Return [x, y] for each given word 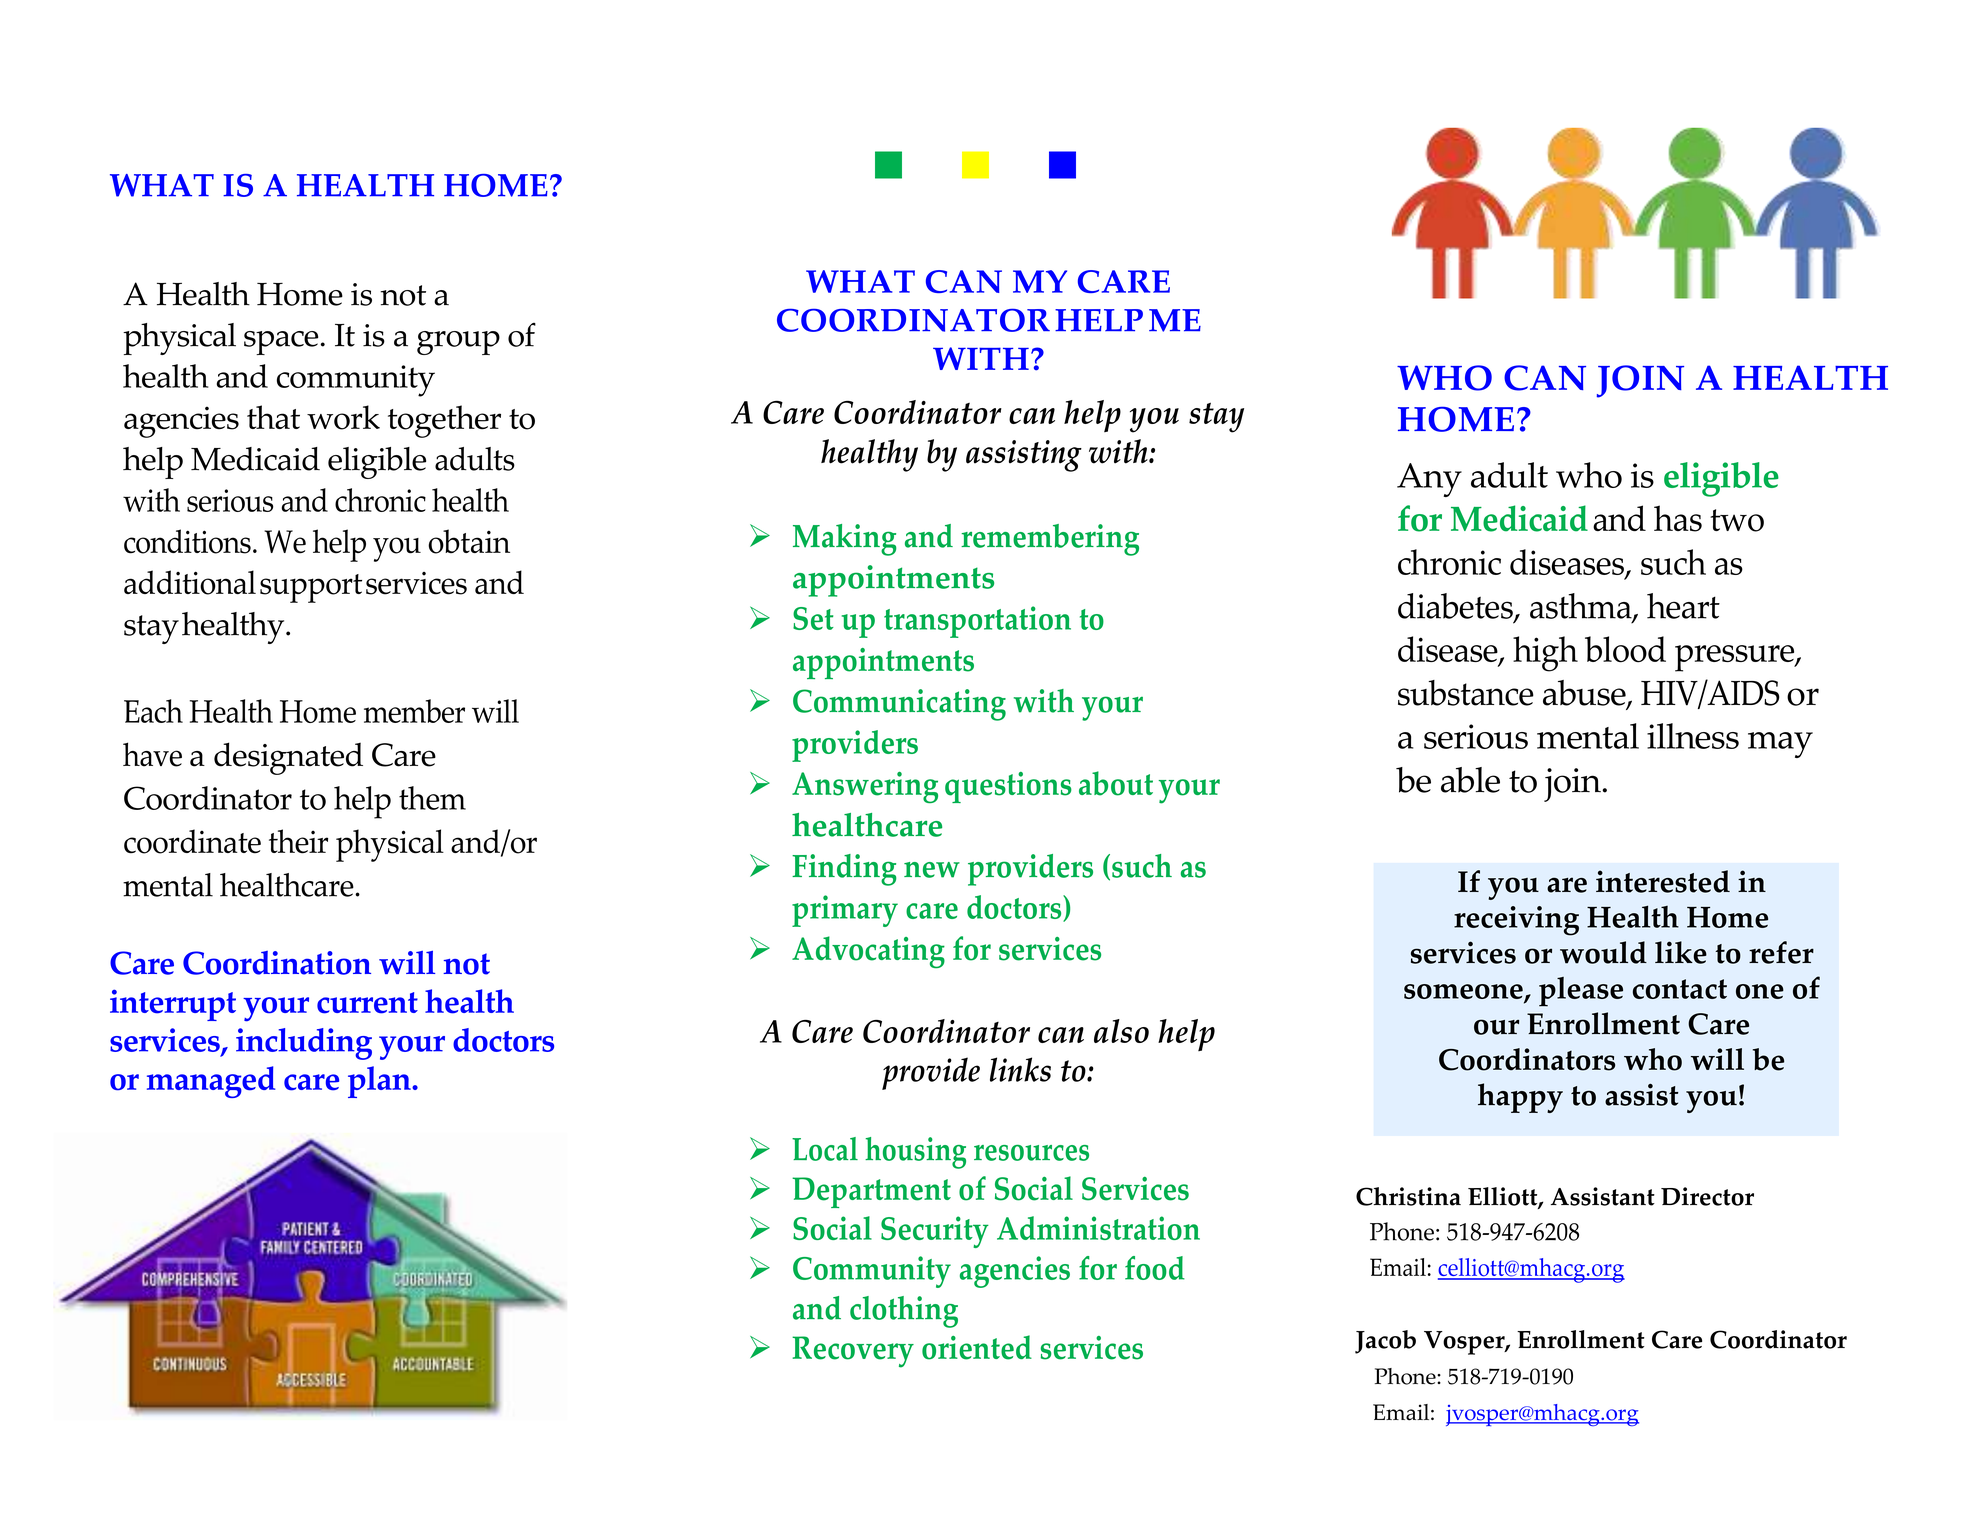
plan [380, 1082]
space [281, 343]
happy [1520, 1098]
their [298, 841]
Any [1429, 480]
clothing [904, 1312]
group [458, 343]
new [932, 870]
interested [1663, 881]
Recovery [853, 1352]
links [1020, 1069]
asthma [1582, 607]
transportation [977, 622]
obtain [469, 541]
